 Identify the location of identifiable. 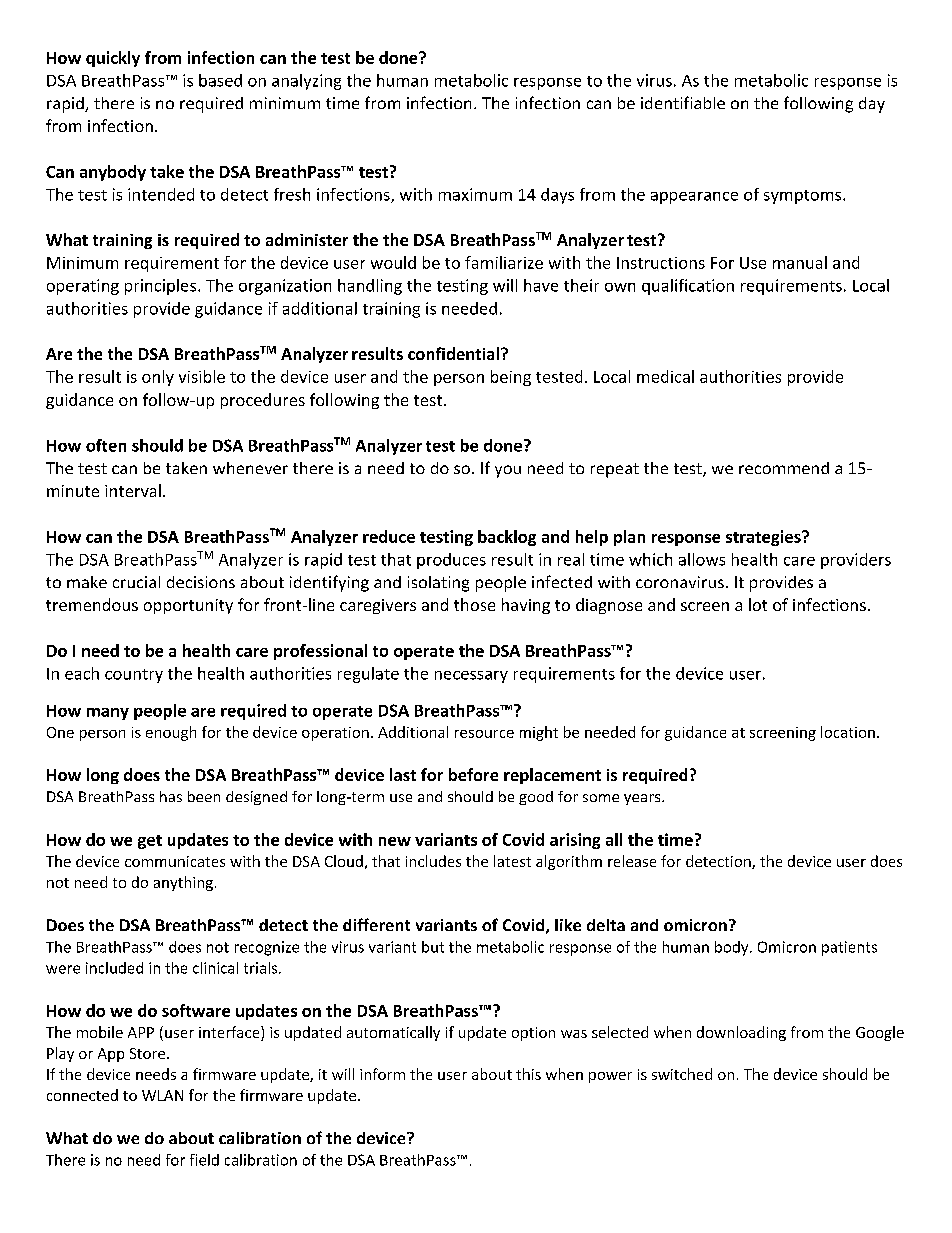
(683, 102).
